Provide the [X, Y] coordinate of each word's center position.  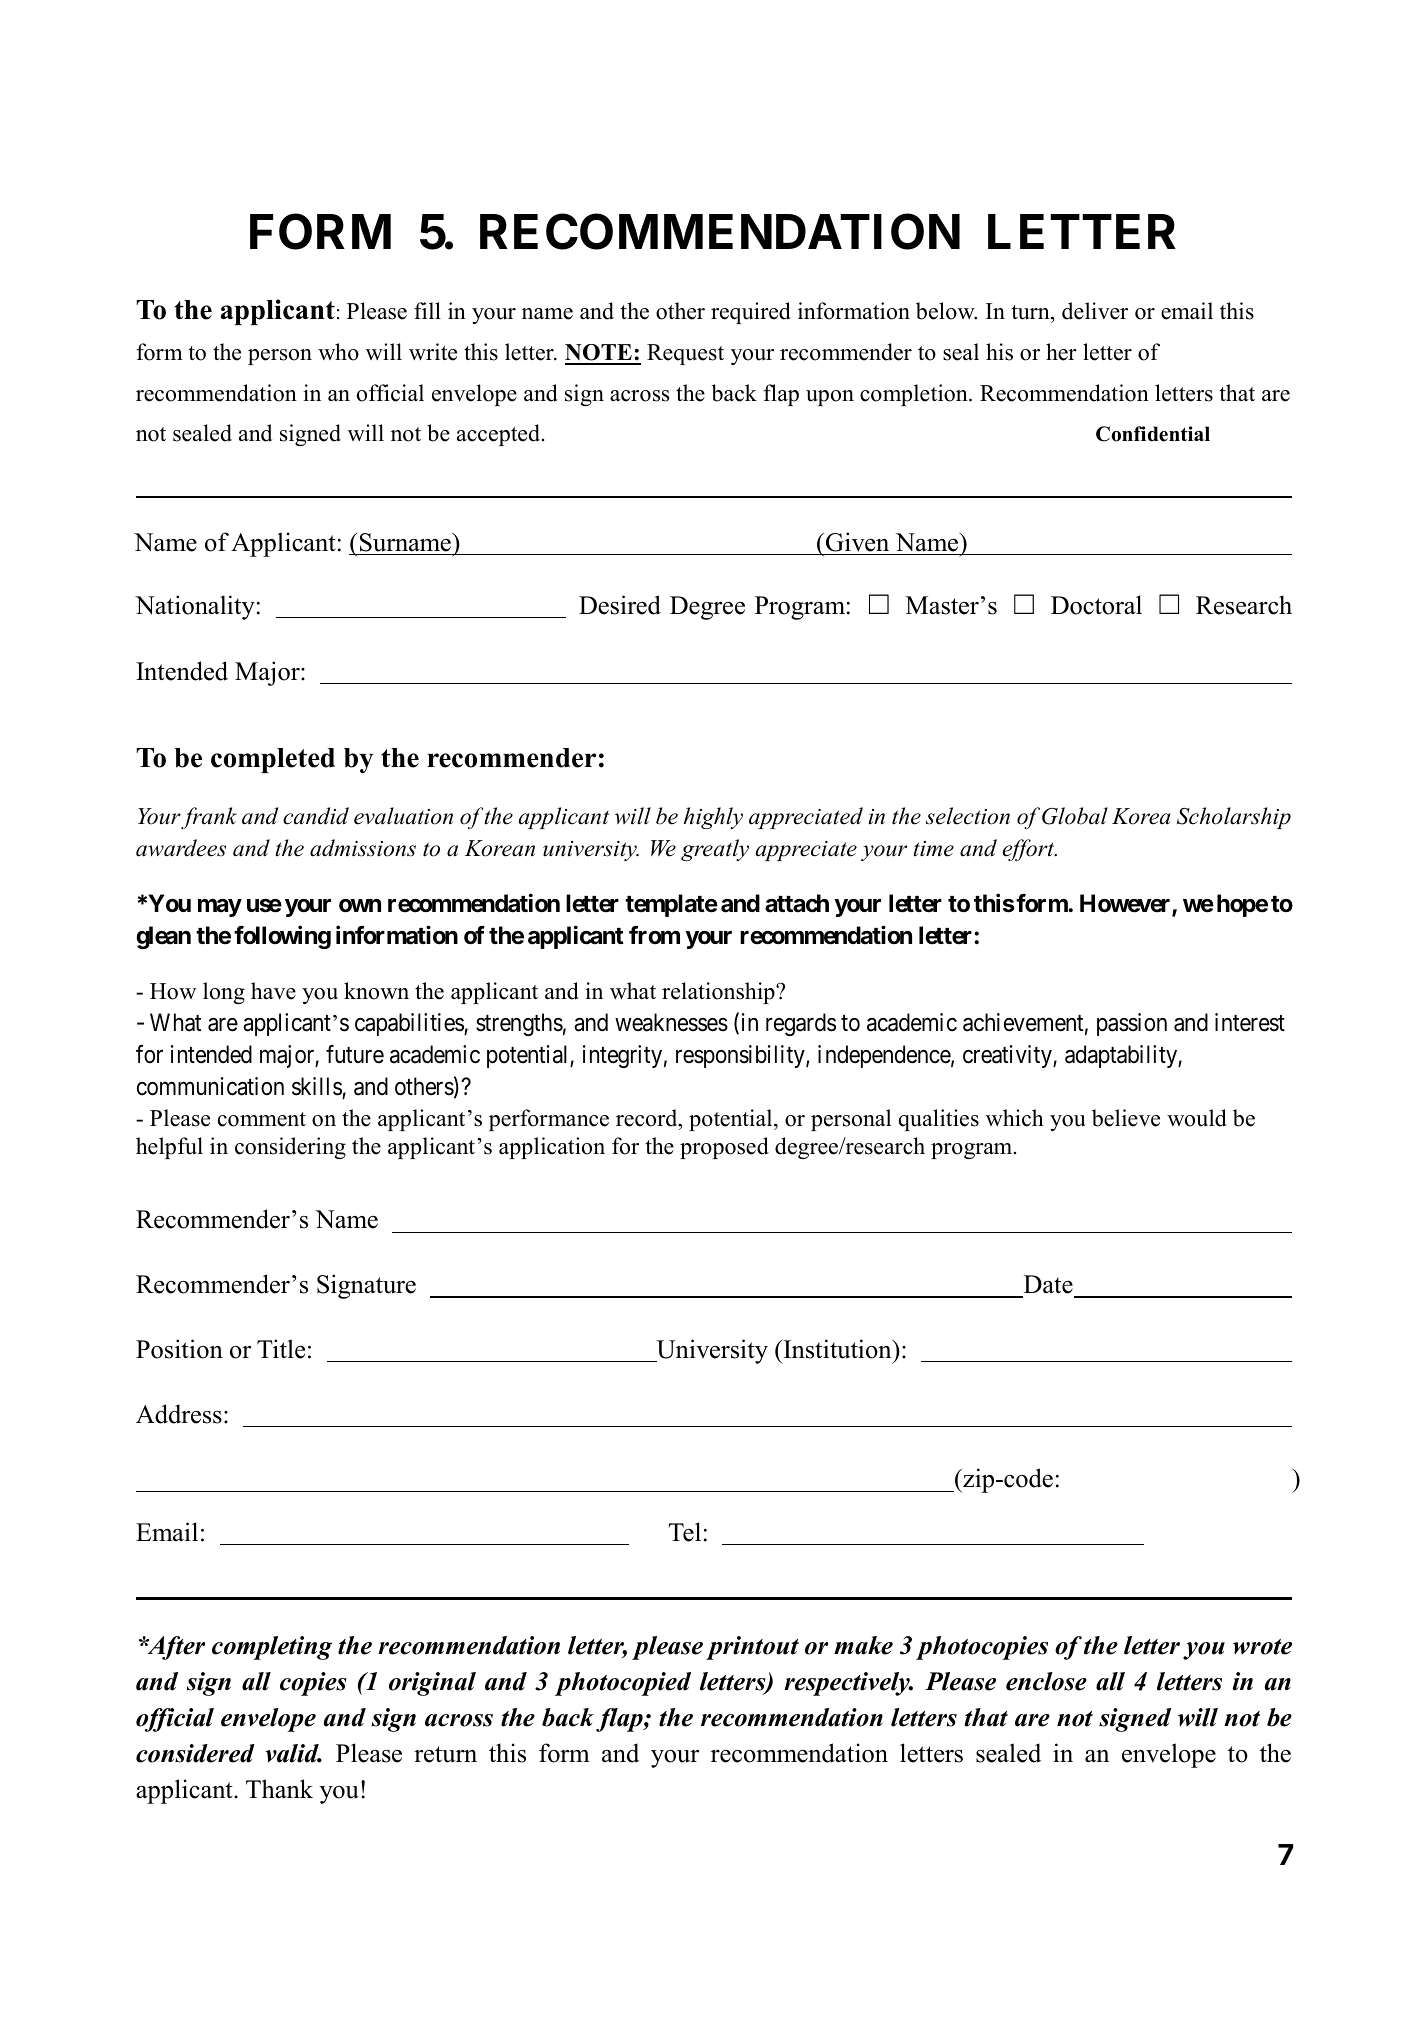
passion [1132, 1024]
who [338, 352]
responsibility [741, 1056]
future [355, 1054]
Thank [279, 1789]
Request [685, 354]
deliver [1095, 311]
